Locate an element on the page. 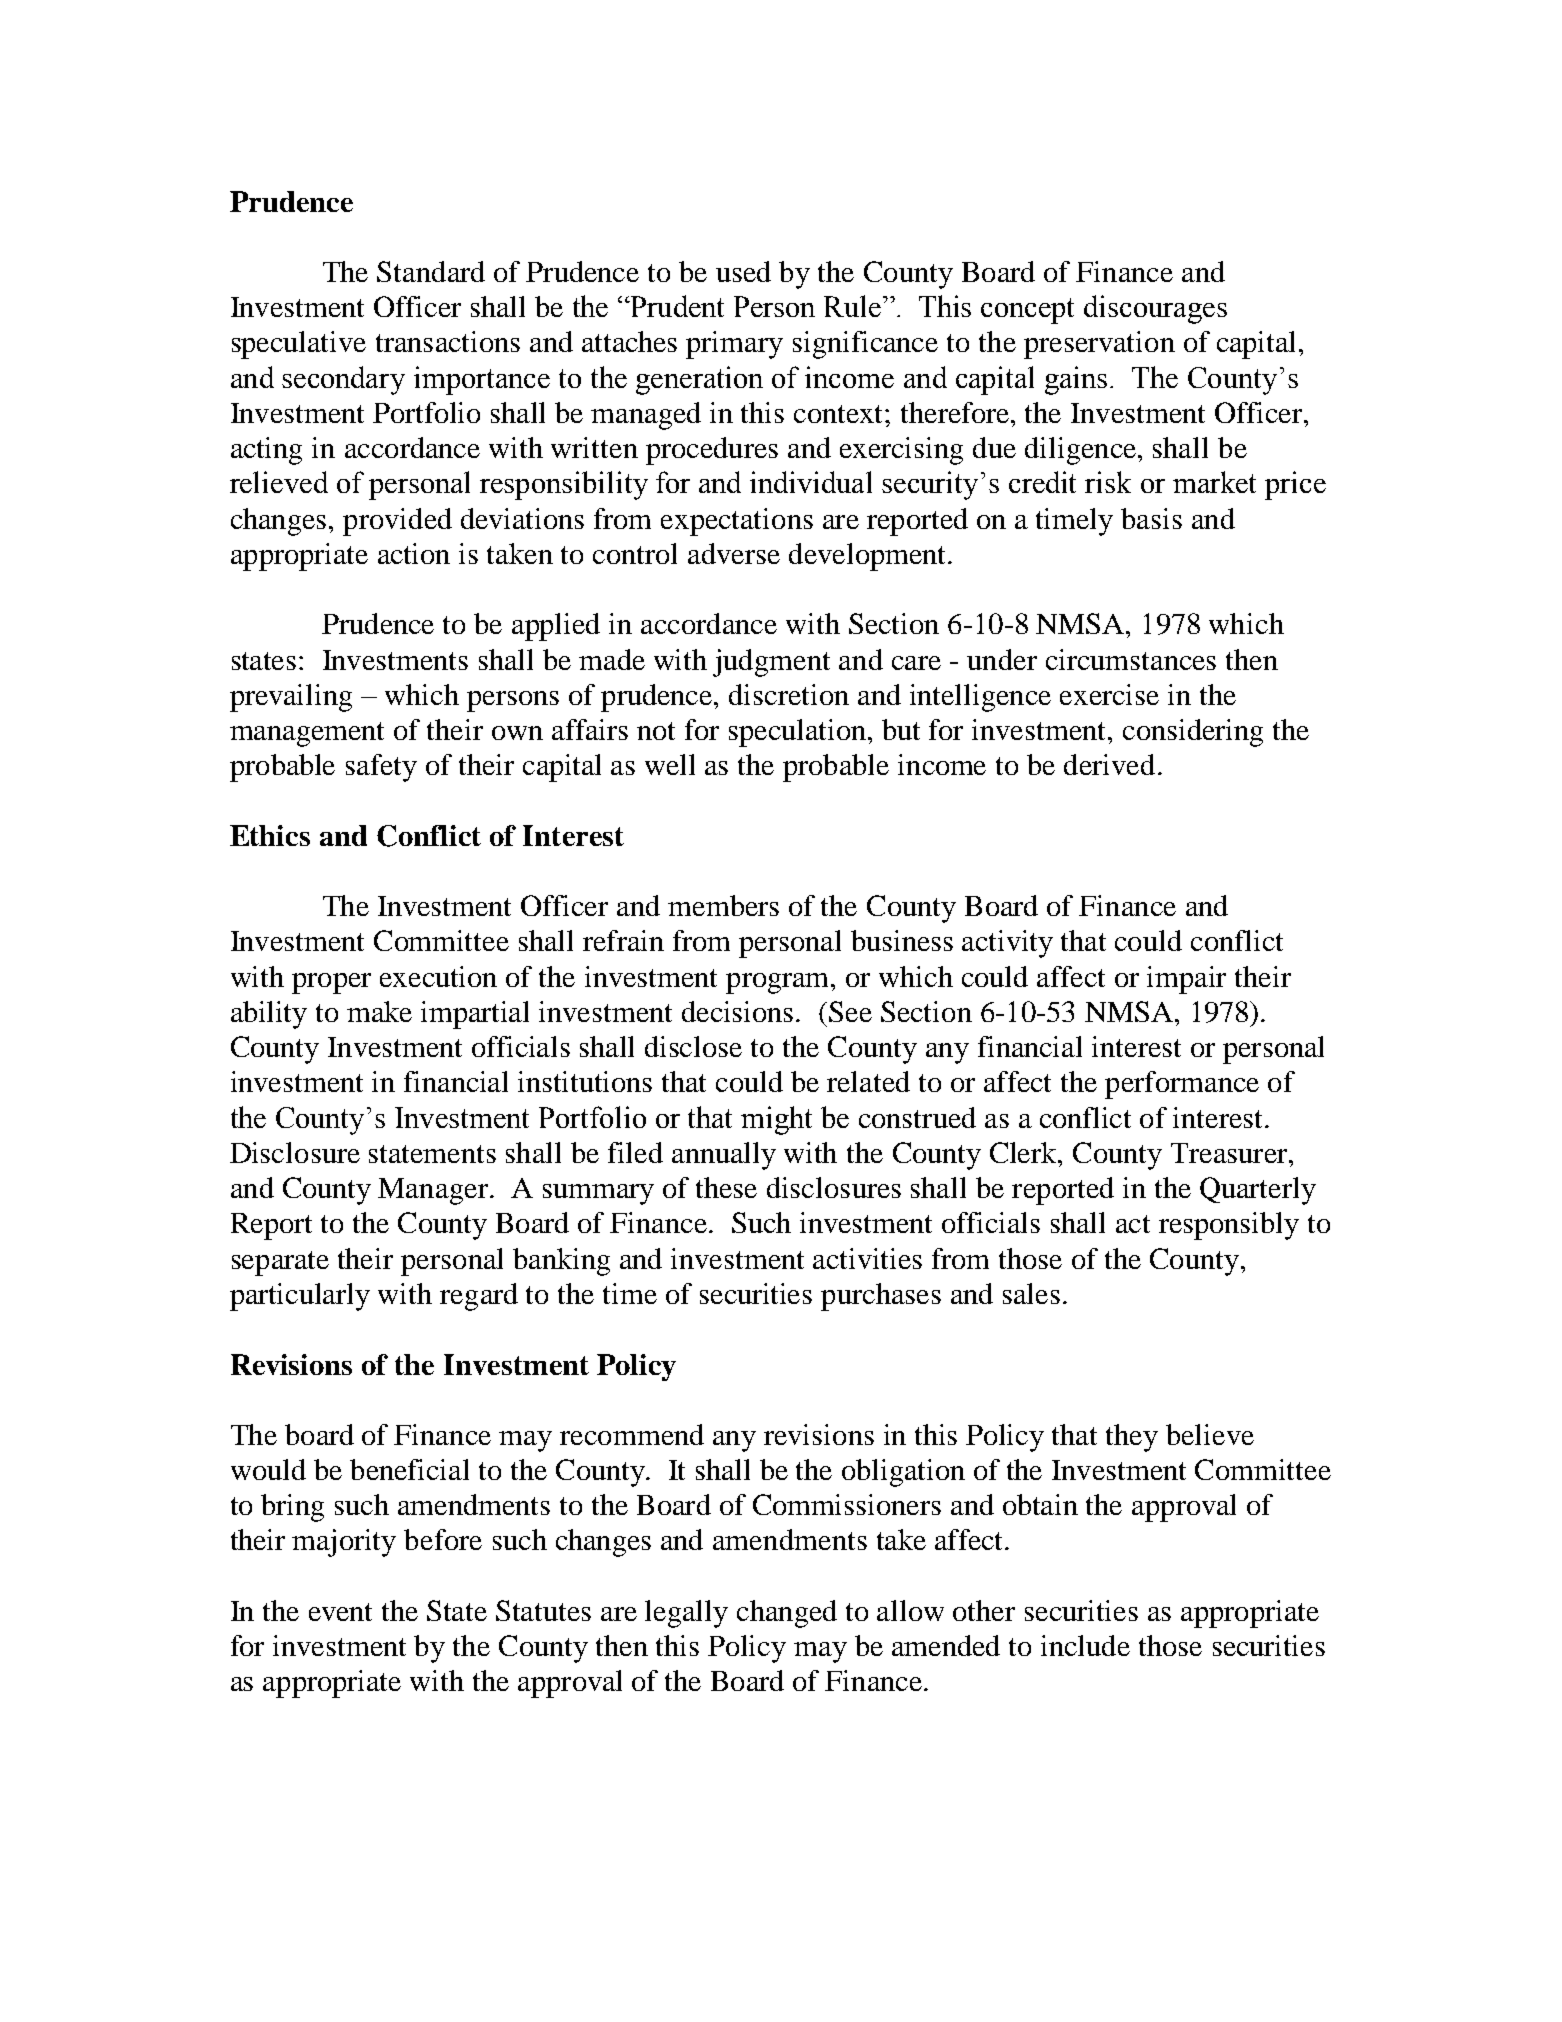 The width and height of the document is (1562, 2022). primary is located at coordinates (734, 345).
